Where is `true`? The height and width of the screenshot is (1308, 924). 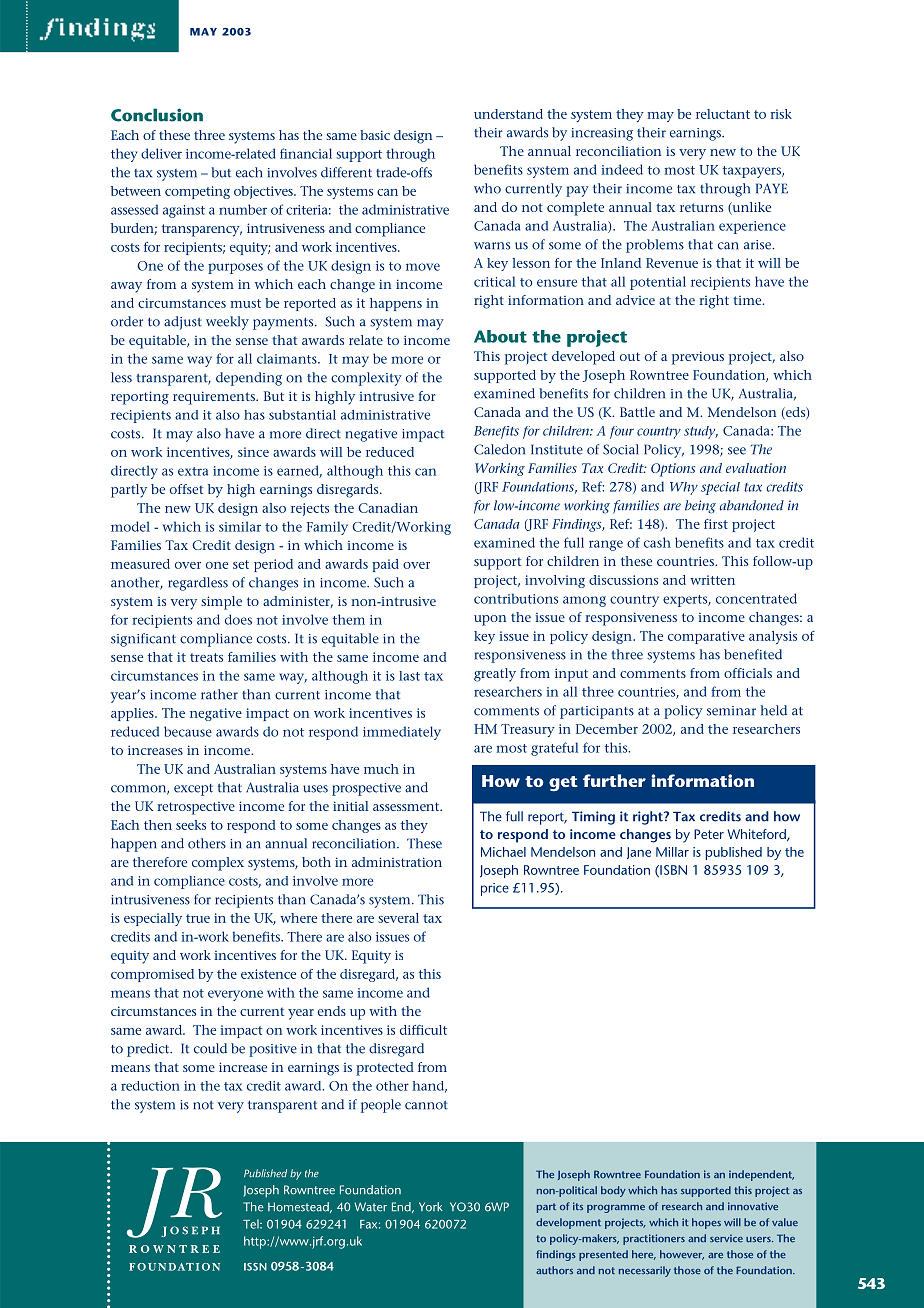
true is located at coordinates (198, 918).
